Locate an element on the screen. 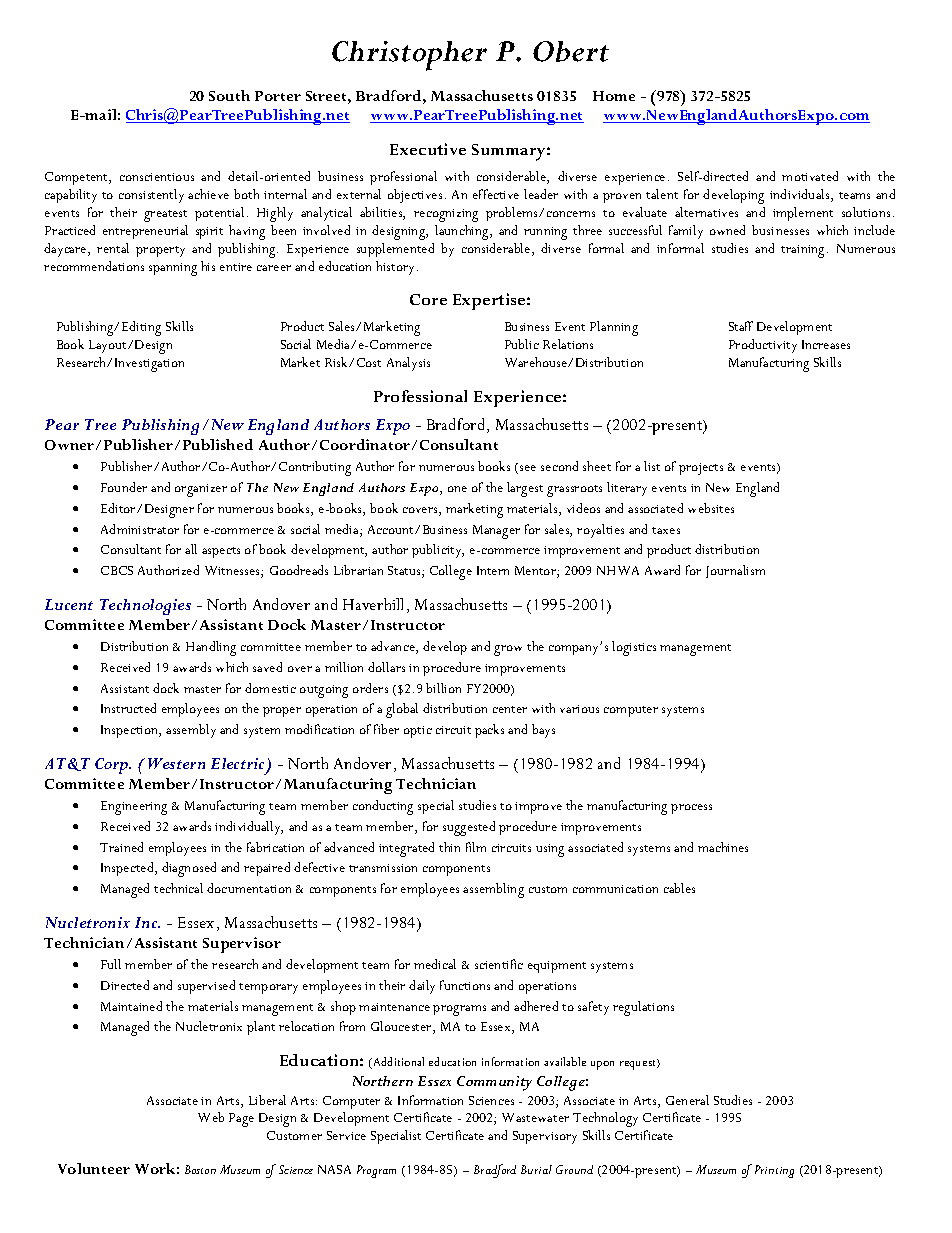 Image resolution: width=952 pixels, height=1233 pixels. motivated is located at coordinates (810, 176).
